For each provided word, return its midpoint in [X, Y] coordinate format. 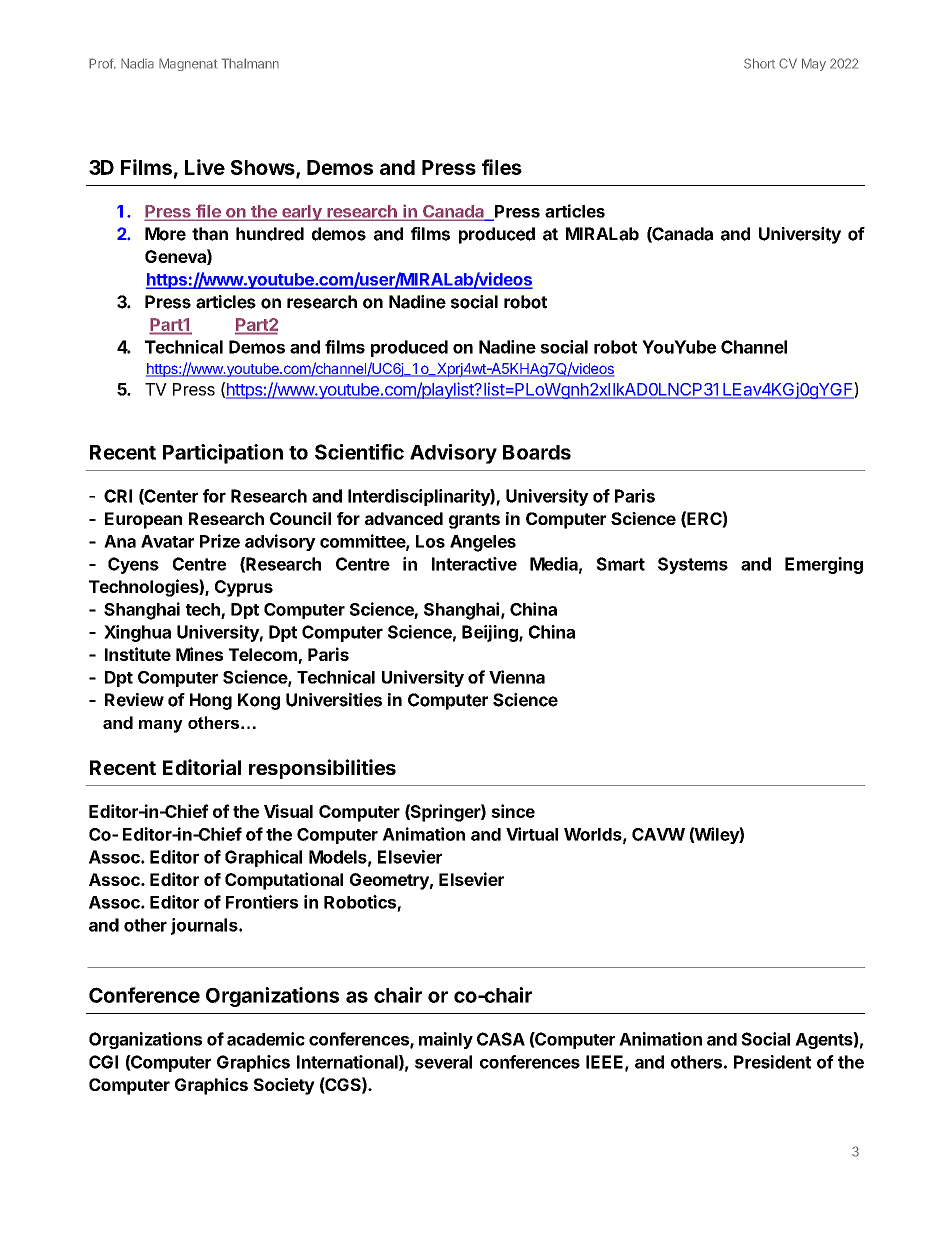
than [210, 234]
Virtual [532, 834]
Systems [693, 565]
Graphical [263, 858]
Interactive [474, 564]
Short [759, 63]
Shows [264, 169]
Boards [537, 452]
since [513, 811]
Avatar [167, 541]
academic [266, 1039]
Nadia [137, 63]
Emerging [824, 565]
